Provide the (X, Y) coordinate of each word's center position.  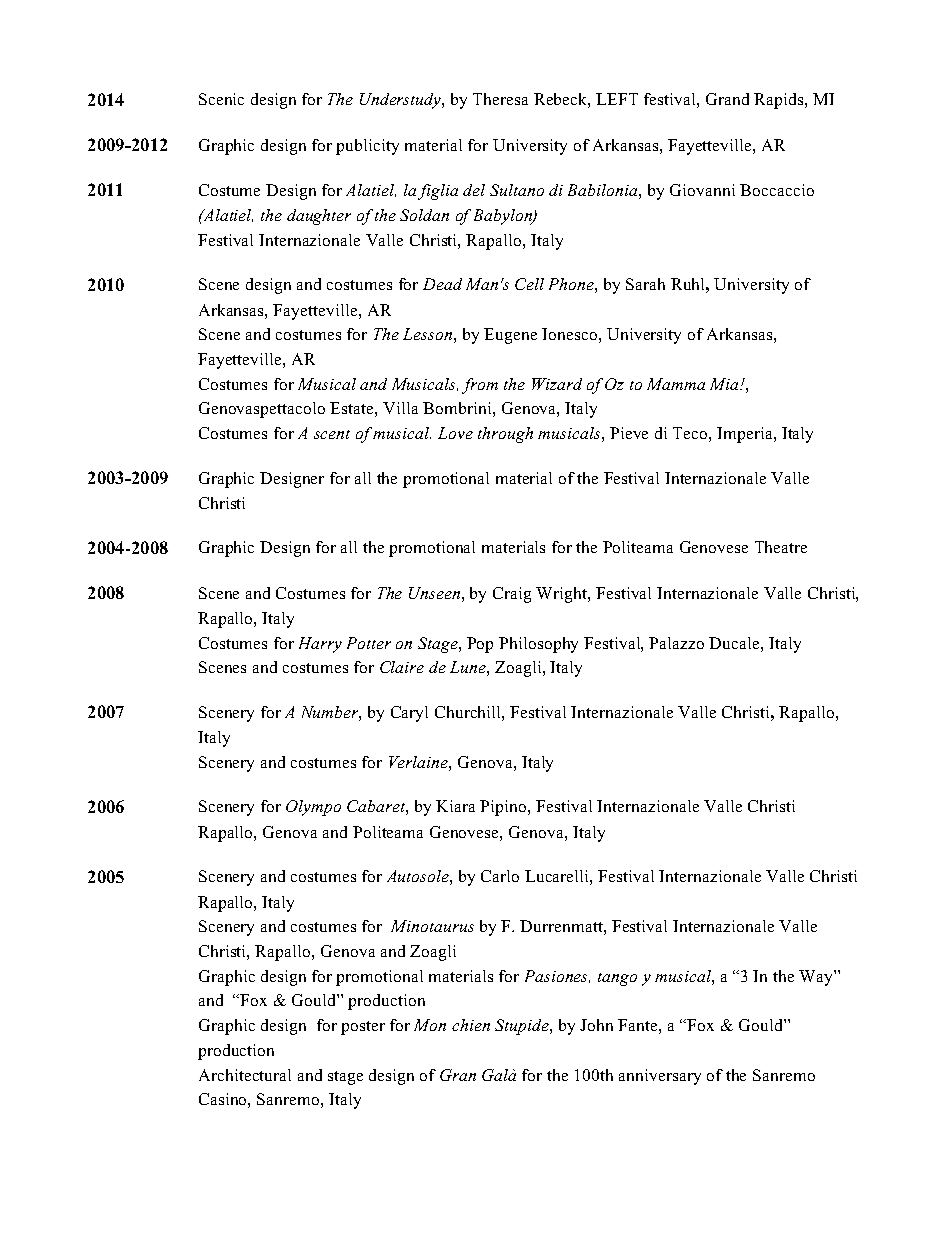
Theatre (781, 547)
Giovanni (702, 190)
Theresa (500, 99)
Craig (512, 595)
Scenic (221, 99)
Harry (320, 645)
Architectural (245, 1075)
